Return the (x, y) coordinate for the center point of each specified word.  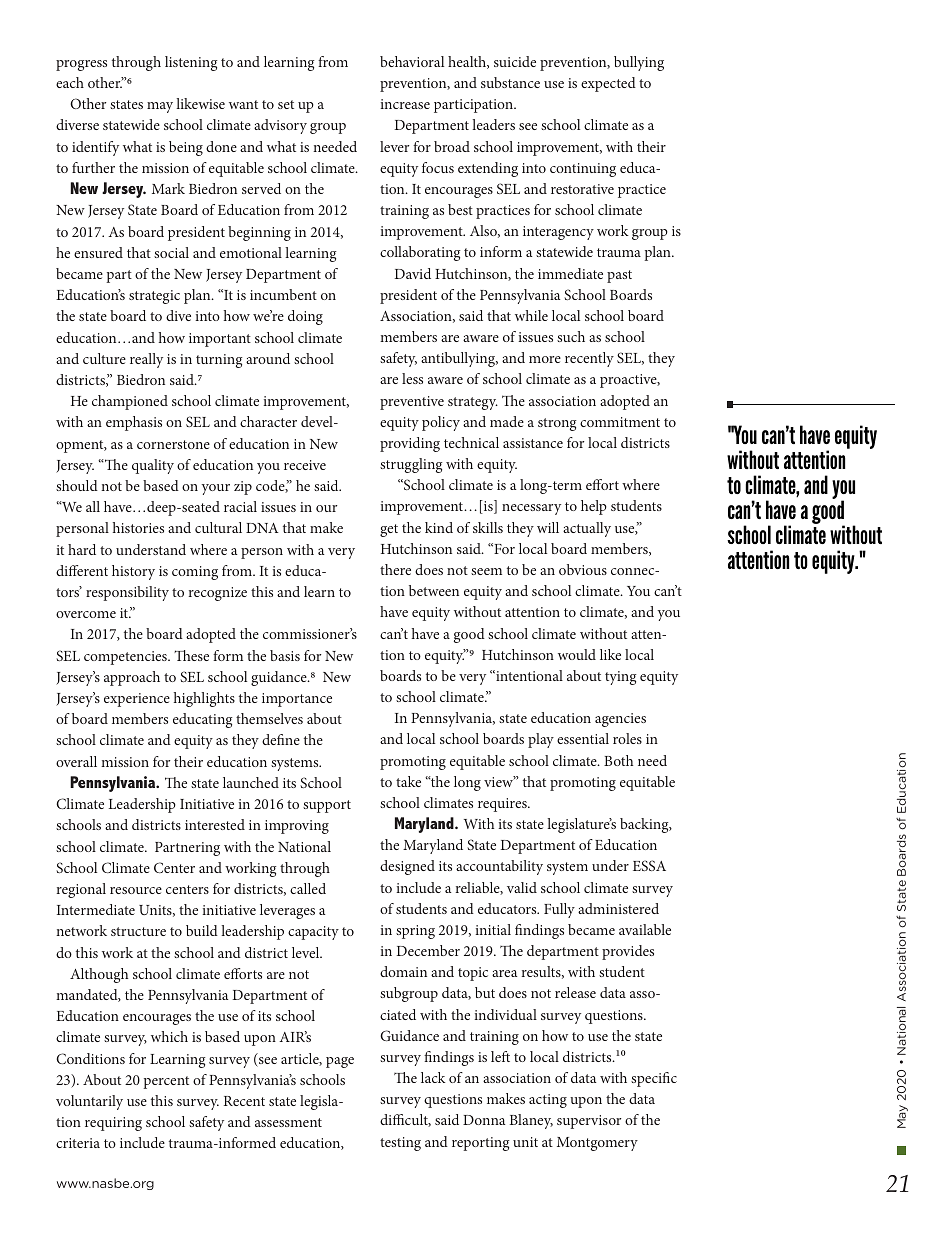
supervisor (589, 1122)
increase (405, 104)
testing (400, 1144)
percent (166, 1082)
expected (608, 84)
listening (191, 63)
